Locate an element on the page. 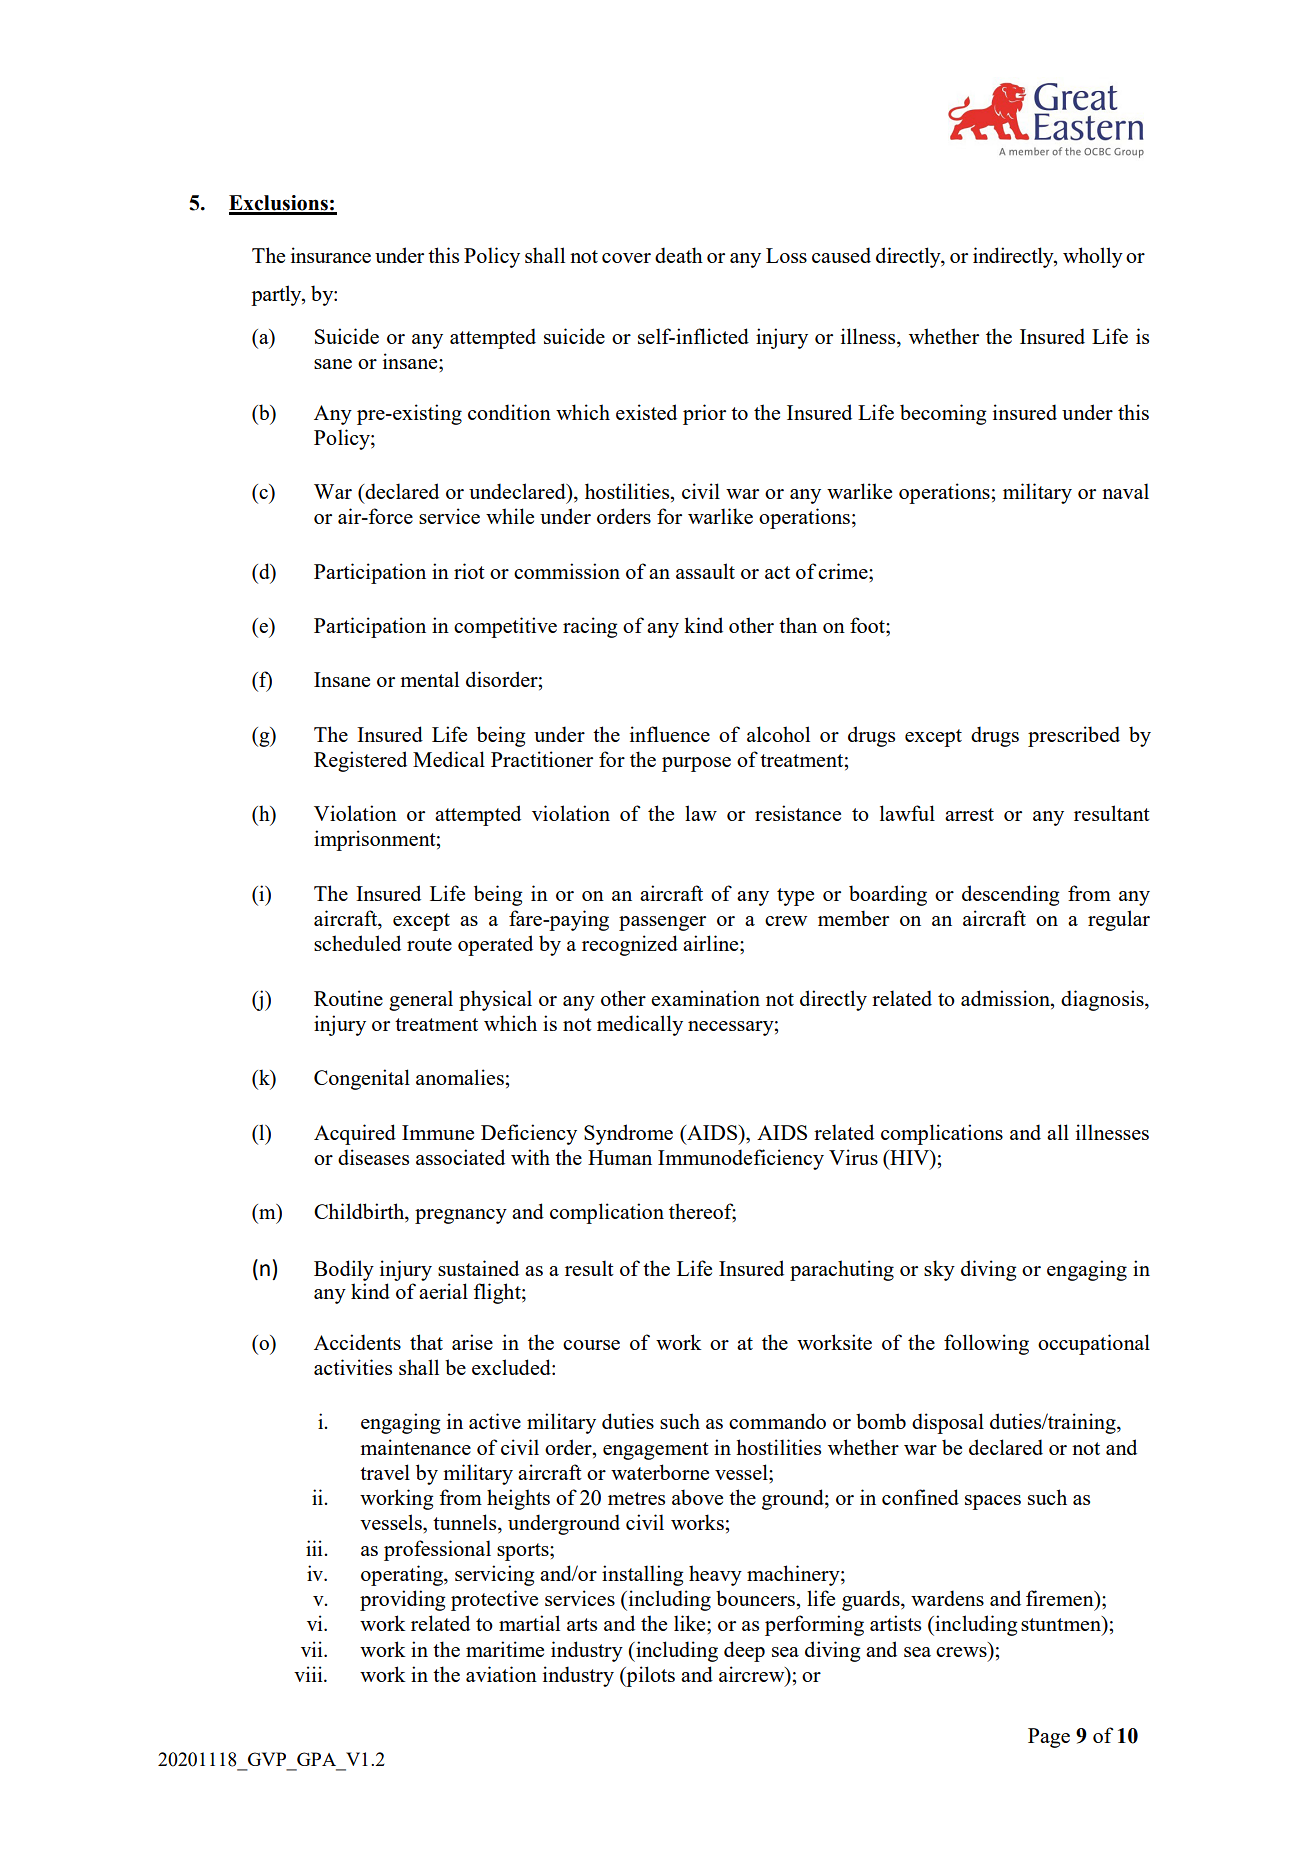 The image size is (1308, 1849). examination is located at coordinates (705, 998).
